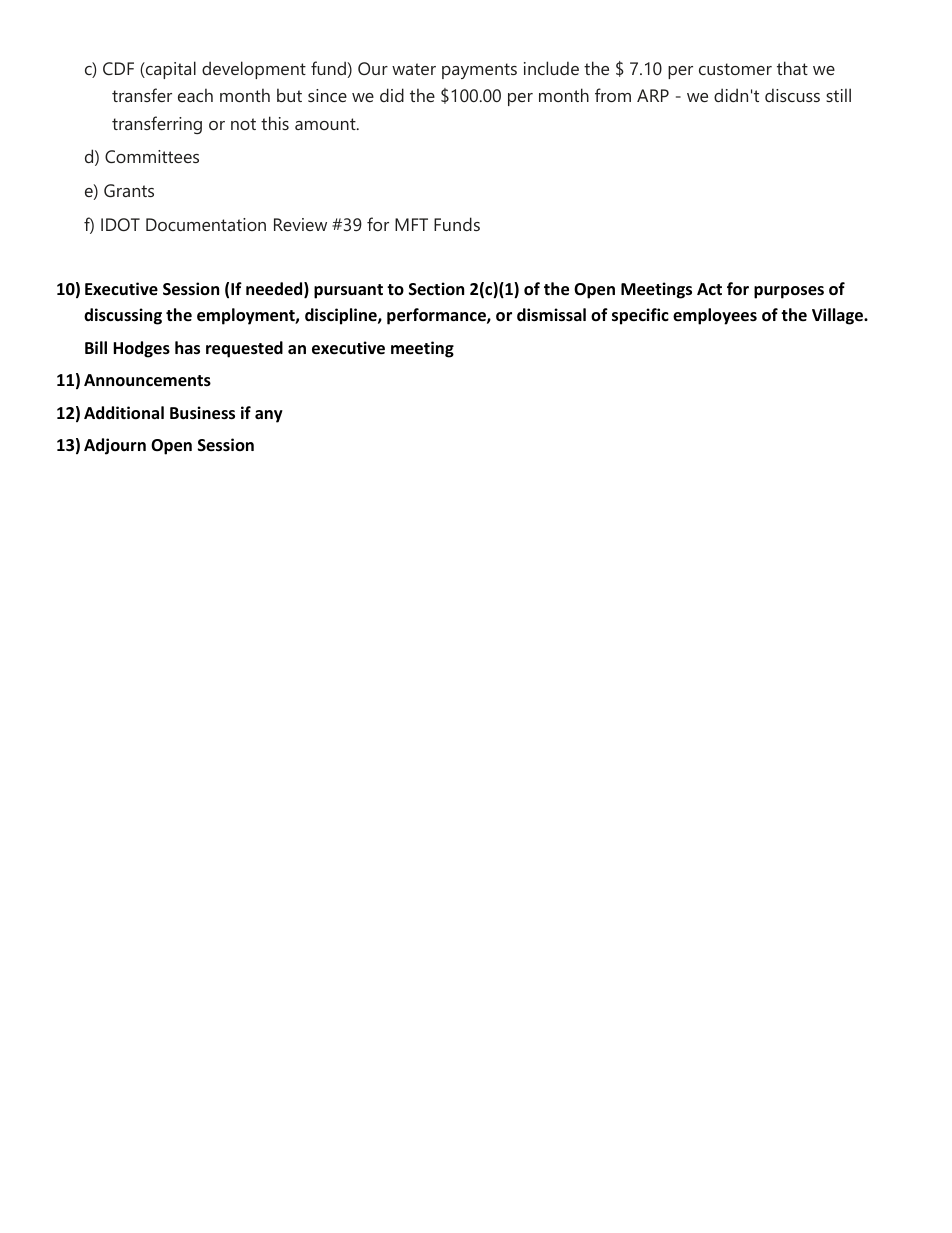 This screenshot has width=952, height=1233. I want to click on Documentation, so click(206, 224).
